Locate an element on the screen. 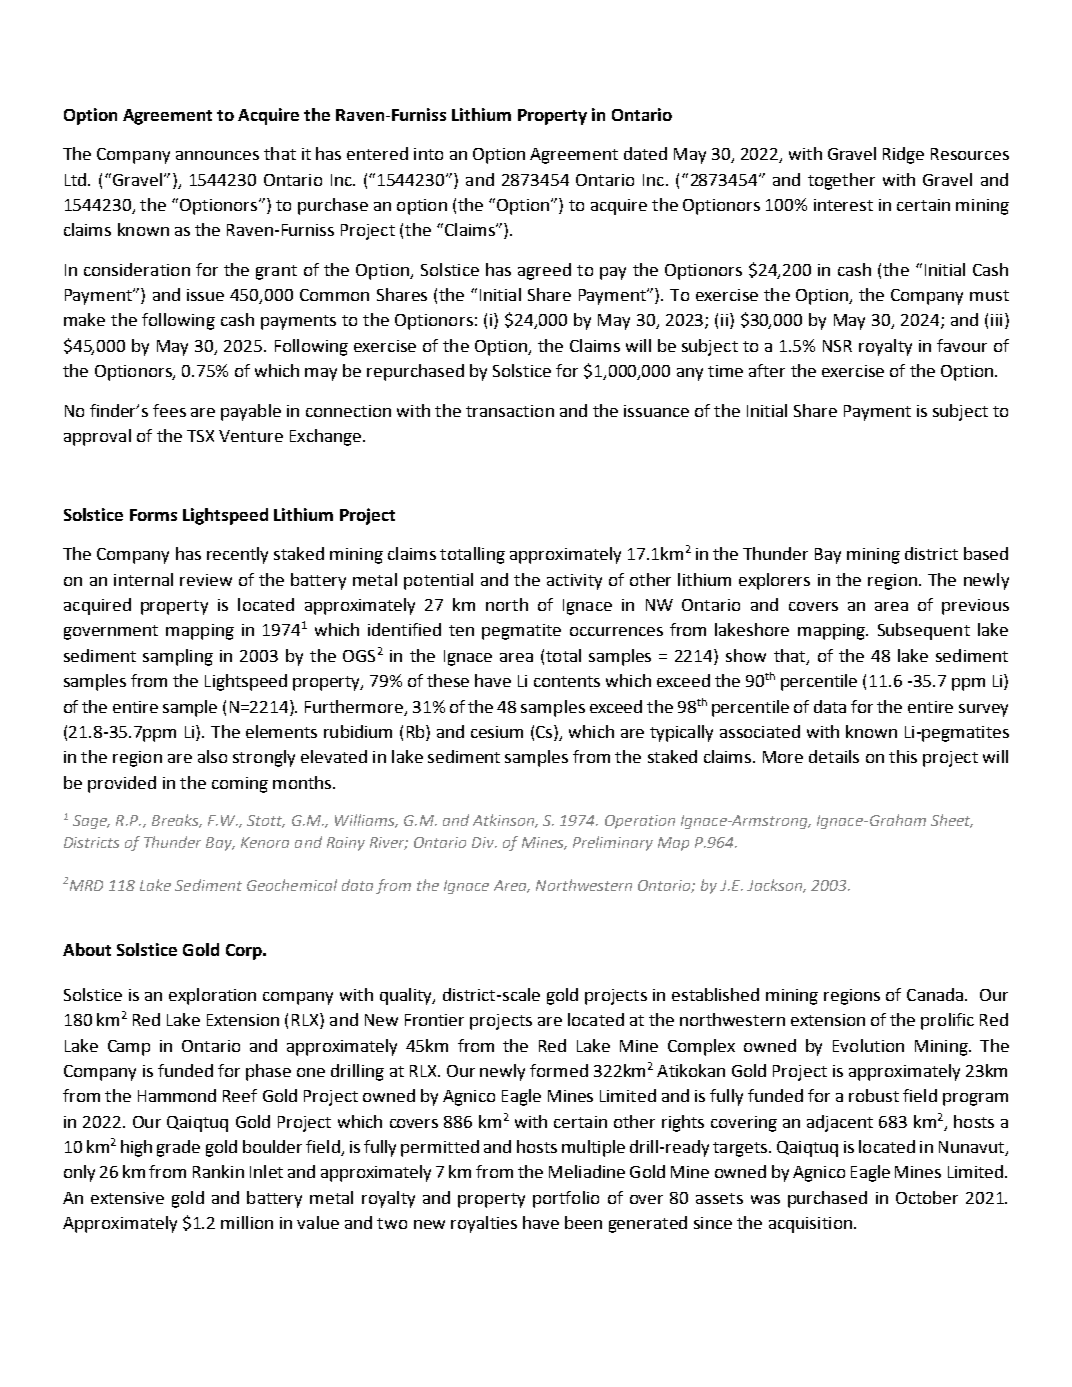 The height and width of the screenshot is (1387, 1072). together is located at coordinates (841, 181).
